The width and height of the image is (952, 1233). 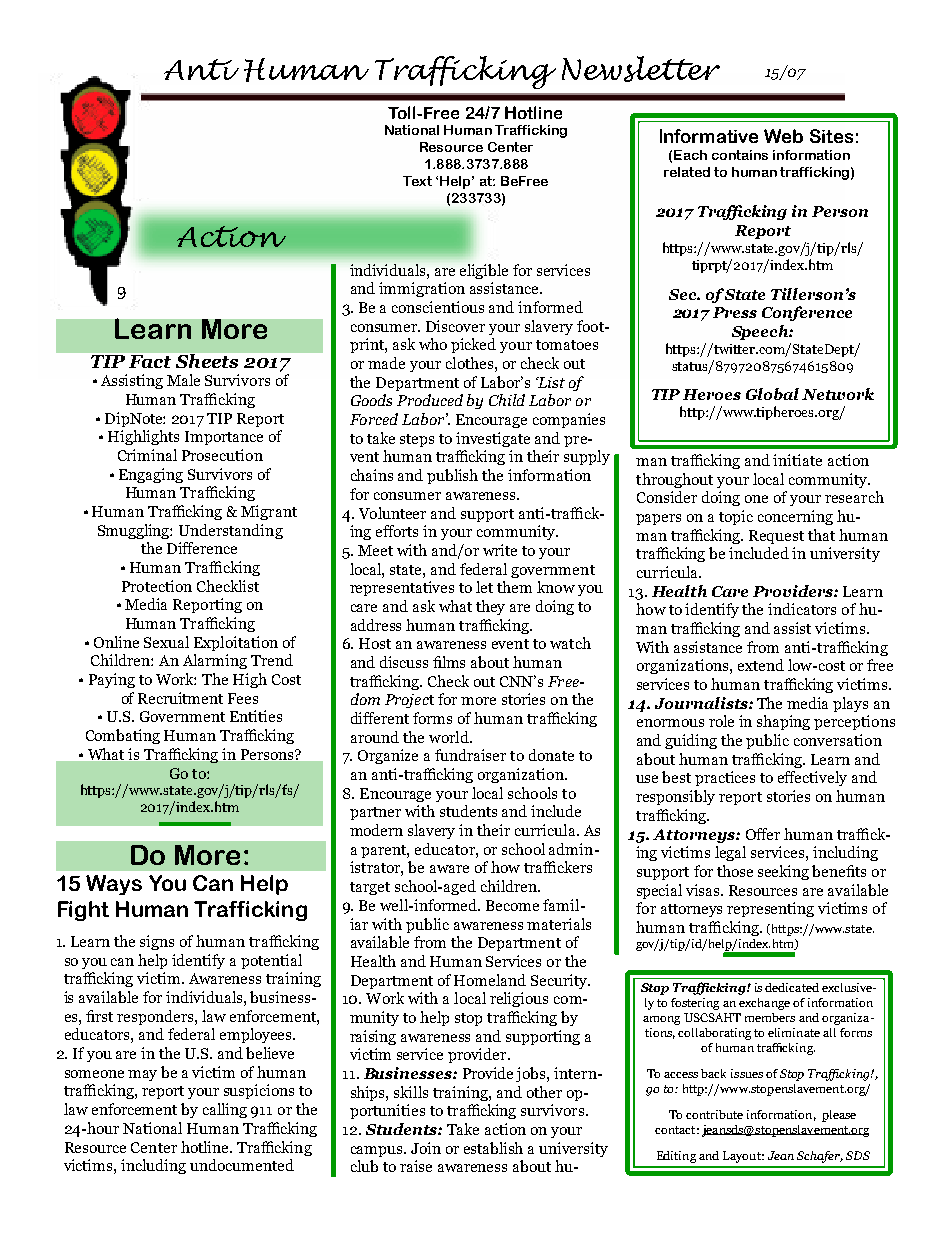 I want to click on Web, so click(x=783, y=136).
